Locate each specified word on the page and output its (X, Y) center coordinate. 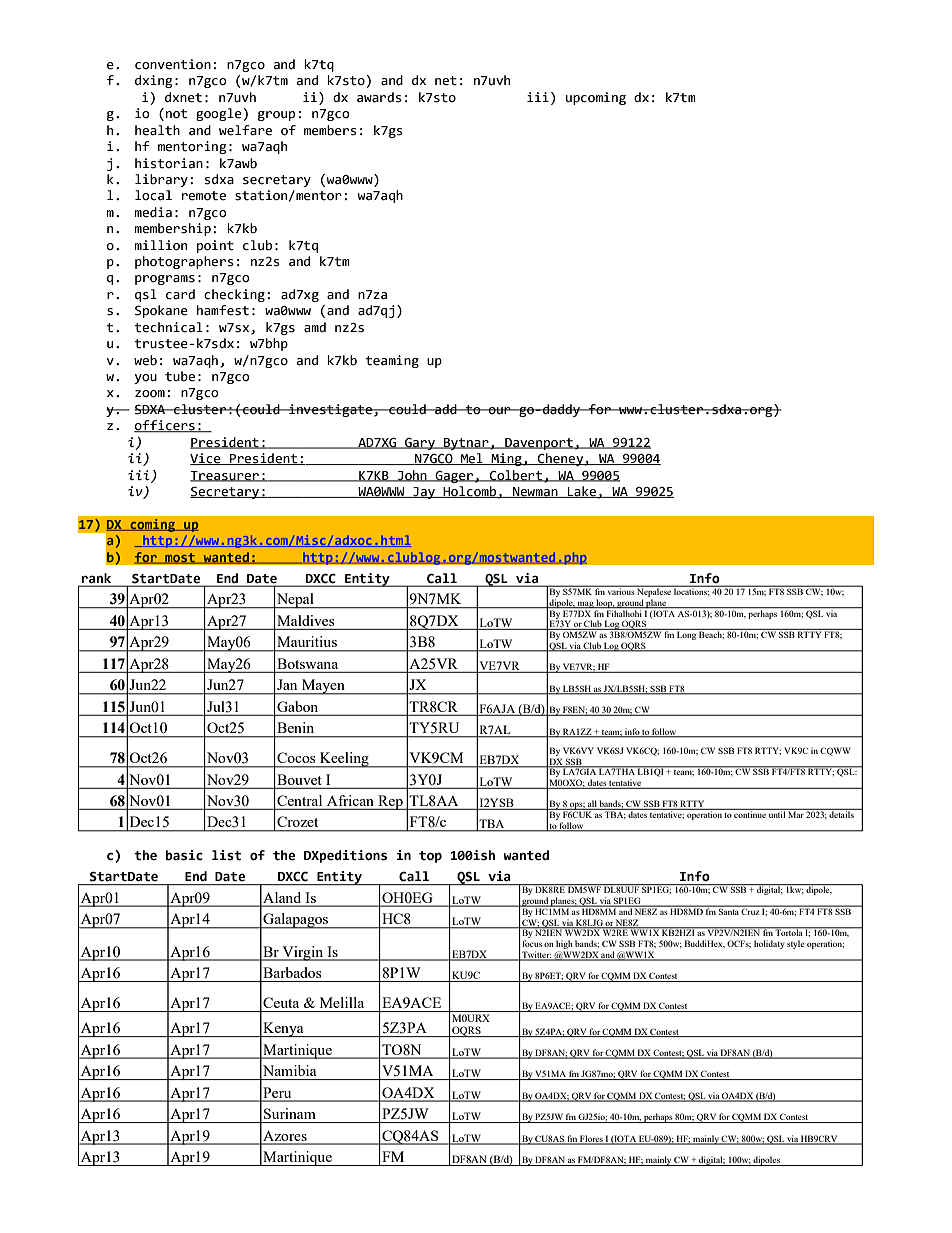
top (430, 857)
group (276, 116)
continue (750, 813)
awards (379, 97)
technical (168, 327)
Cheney (561, 459)
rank (96, 578)
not (176, 114)
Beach (711, 634)
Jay (424, 493)
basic (184, 855)
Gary (420, 444)
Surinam (290, 1113)
